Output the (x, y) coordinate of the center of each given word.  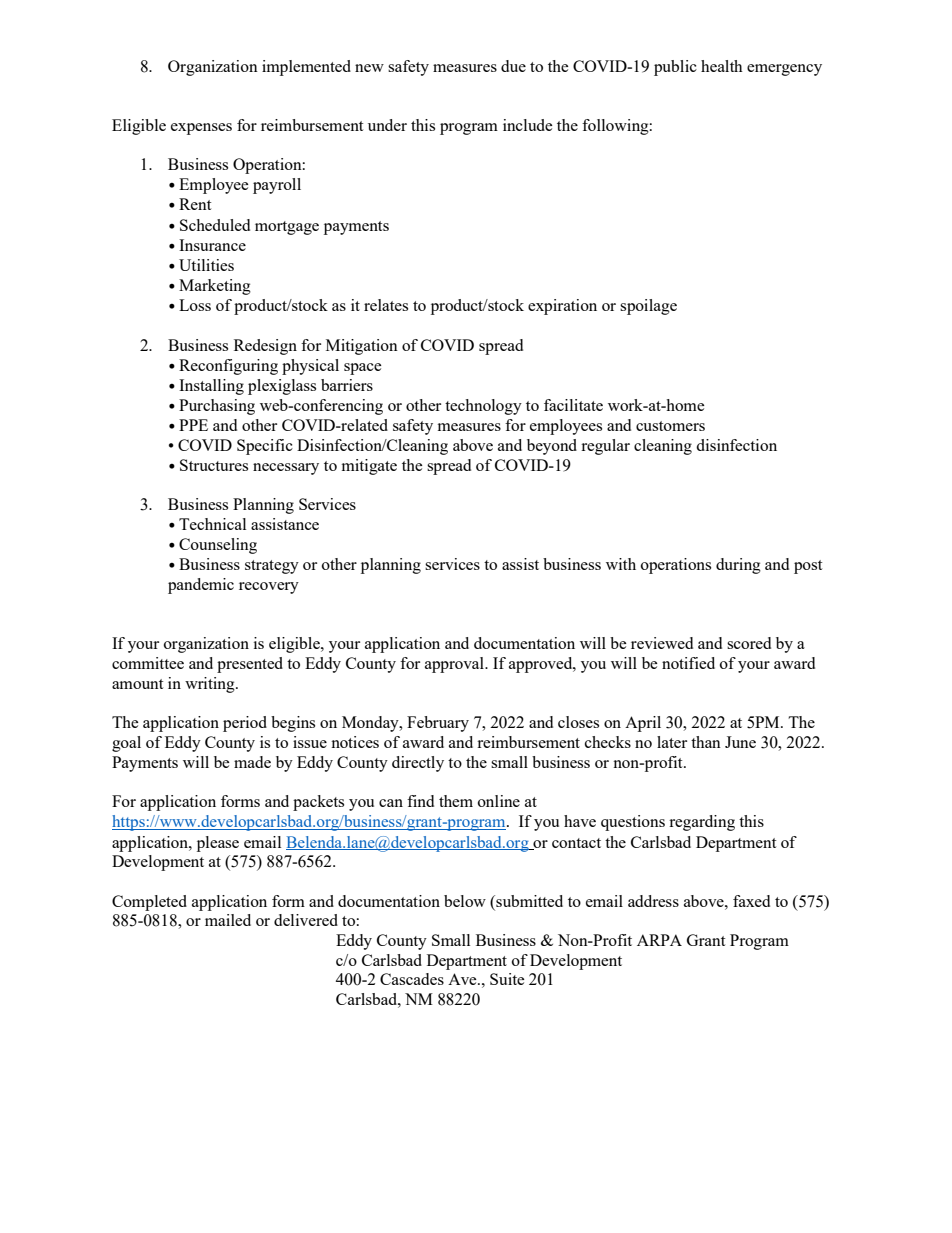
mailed (228, 920)
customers (670, 426)
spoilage (648, 307)
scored (749, 643)
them (456, 801)
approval (455, 665)
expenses (201, 129)
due (513, 66)
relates (386, 305)
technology (483, 407)
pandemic (201, 586)
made (252, 762)
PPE (193, 425)
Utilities (206, 265)
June (740, 742)
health (722, 66)
